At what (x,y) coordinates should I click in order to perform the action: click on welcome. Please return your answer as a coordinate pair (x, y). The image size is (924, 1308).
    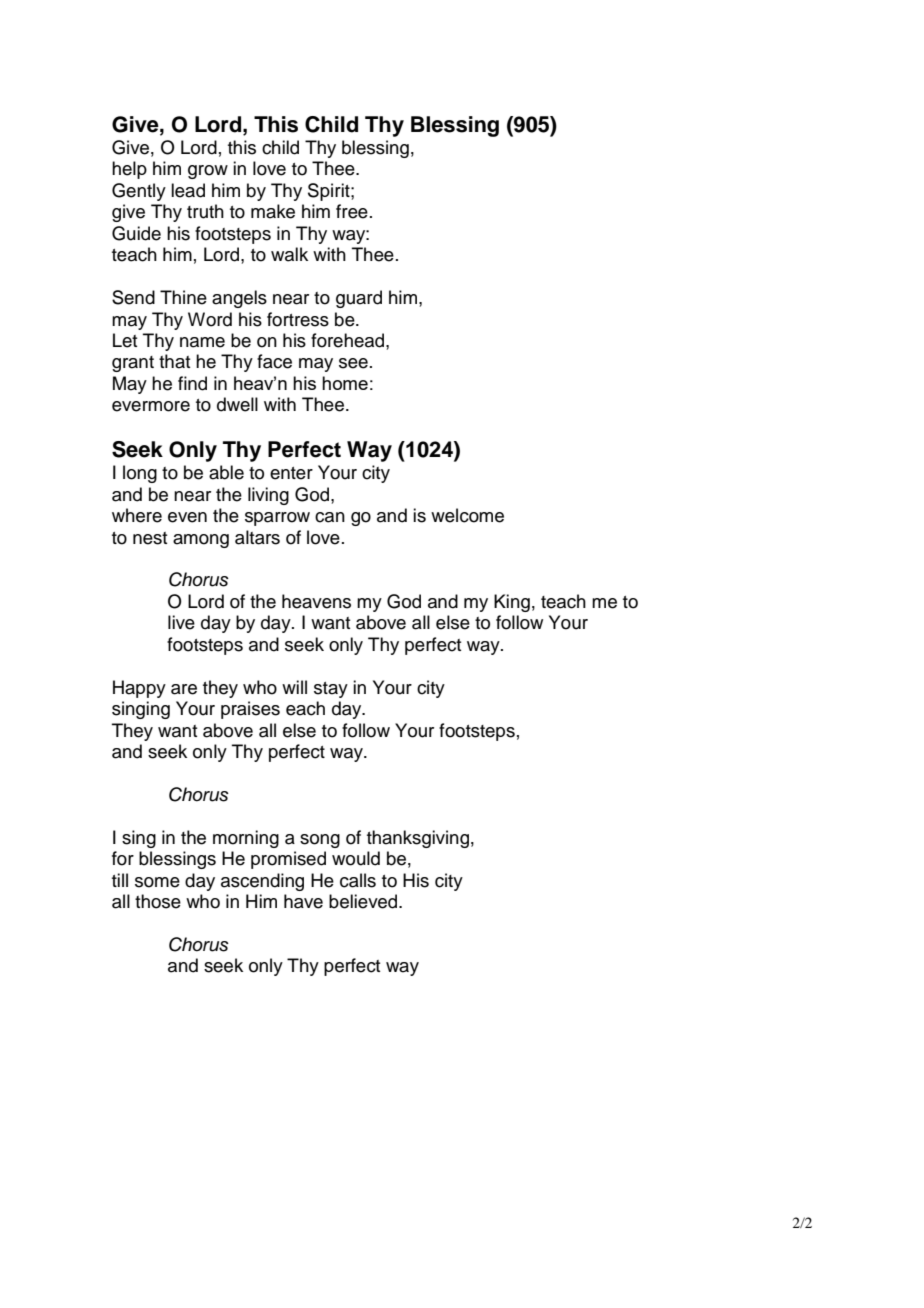
    Looking at the image, I should click on (467, 515).
